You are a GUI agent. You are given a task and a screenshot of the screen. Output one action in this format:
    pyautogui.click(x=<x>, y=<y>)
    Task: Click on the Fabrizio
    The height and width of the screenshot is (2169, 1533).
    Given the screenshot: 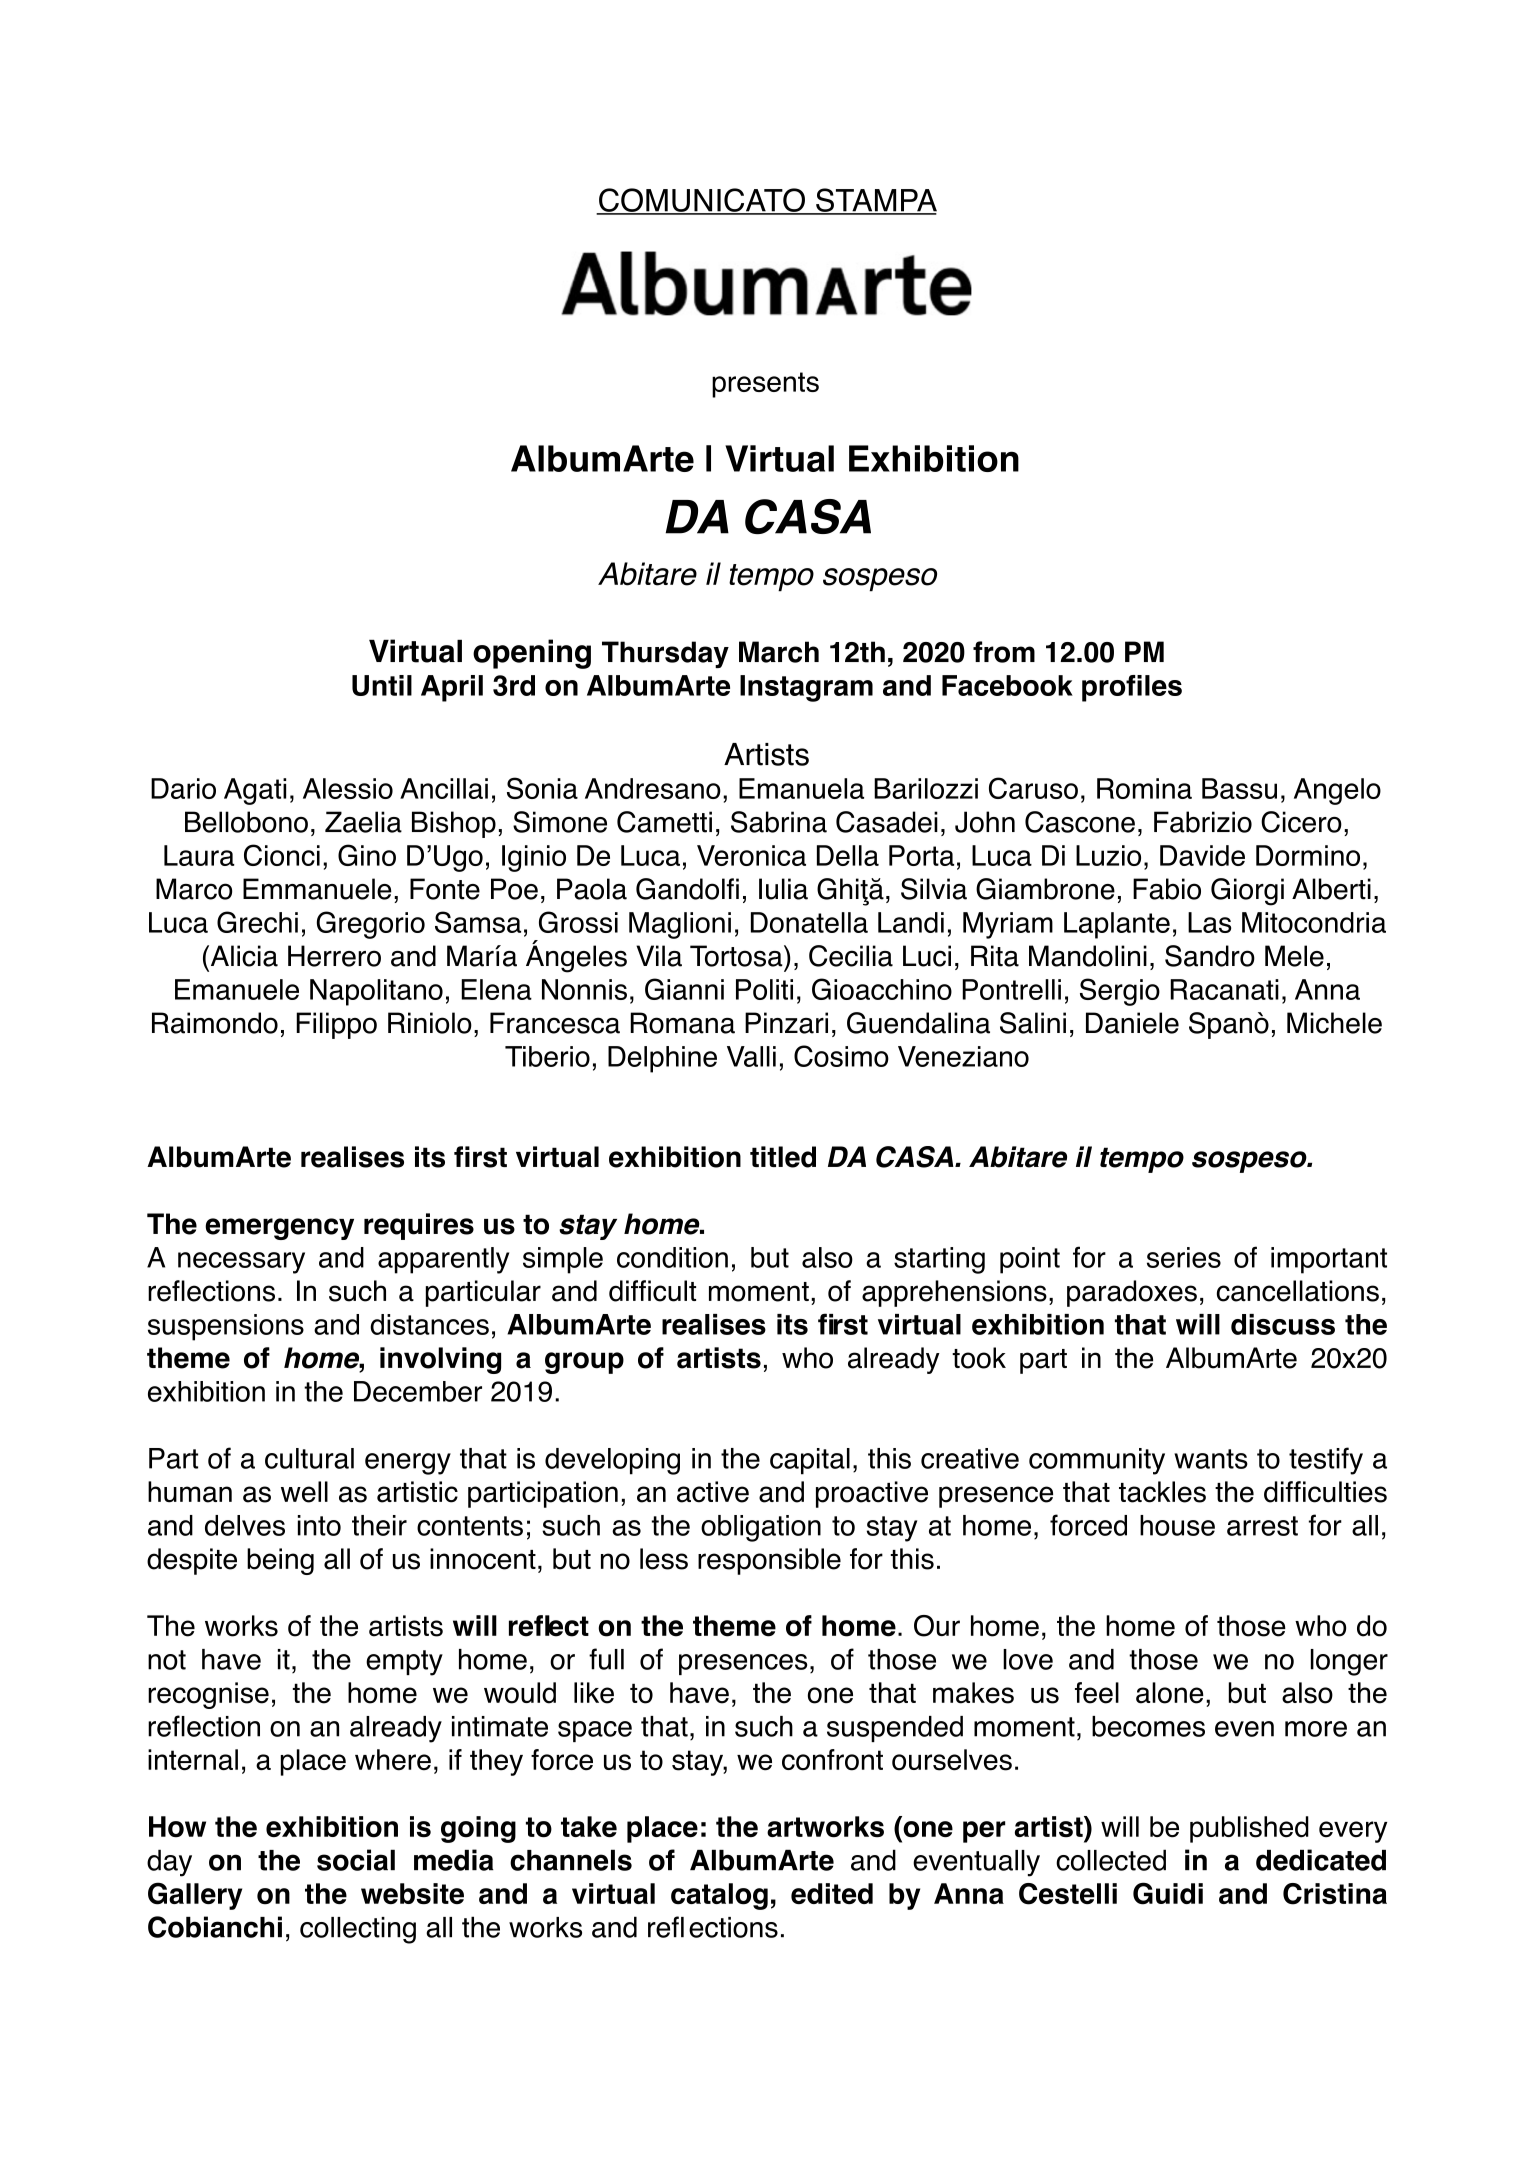 What is the action you would take?
    pyautogui.click(x=1203, y=822)
